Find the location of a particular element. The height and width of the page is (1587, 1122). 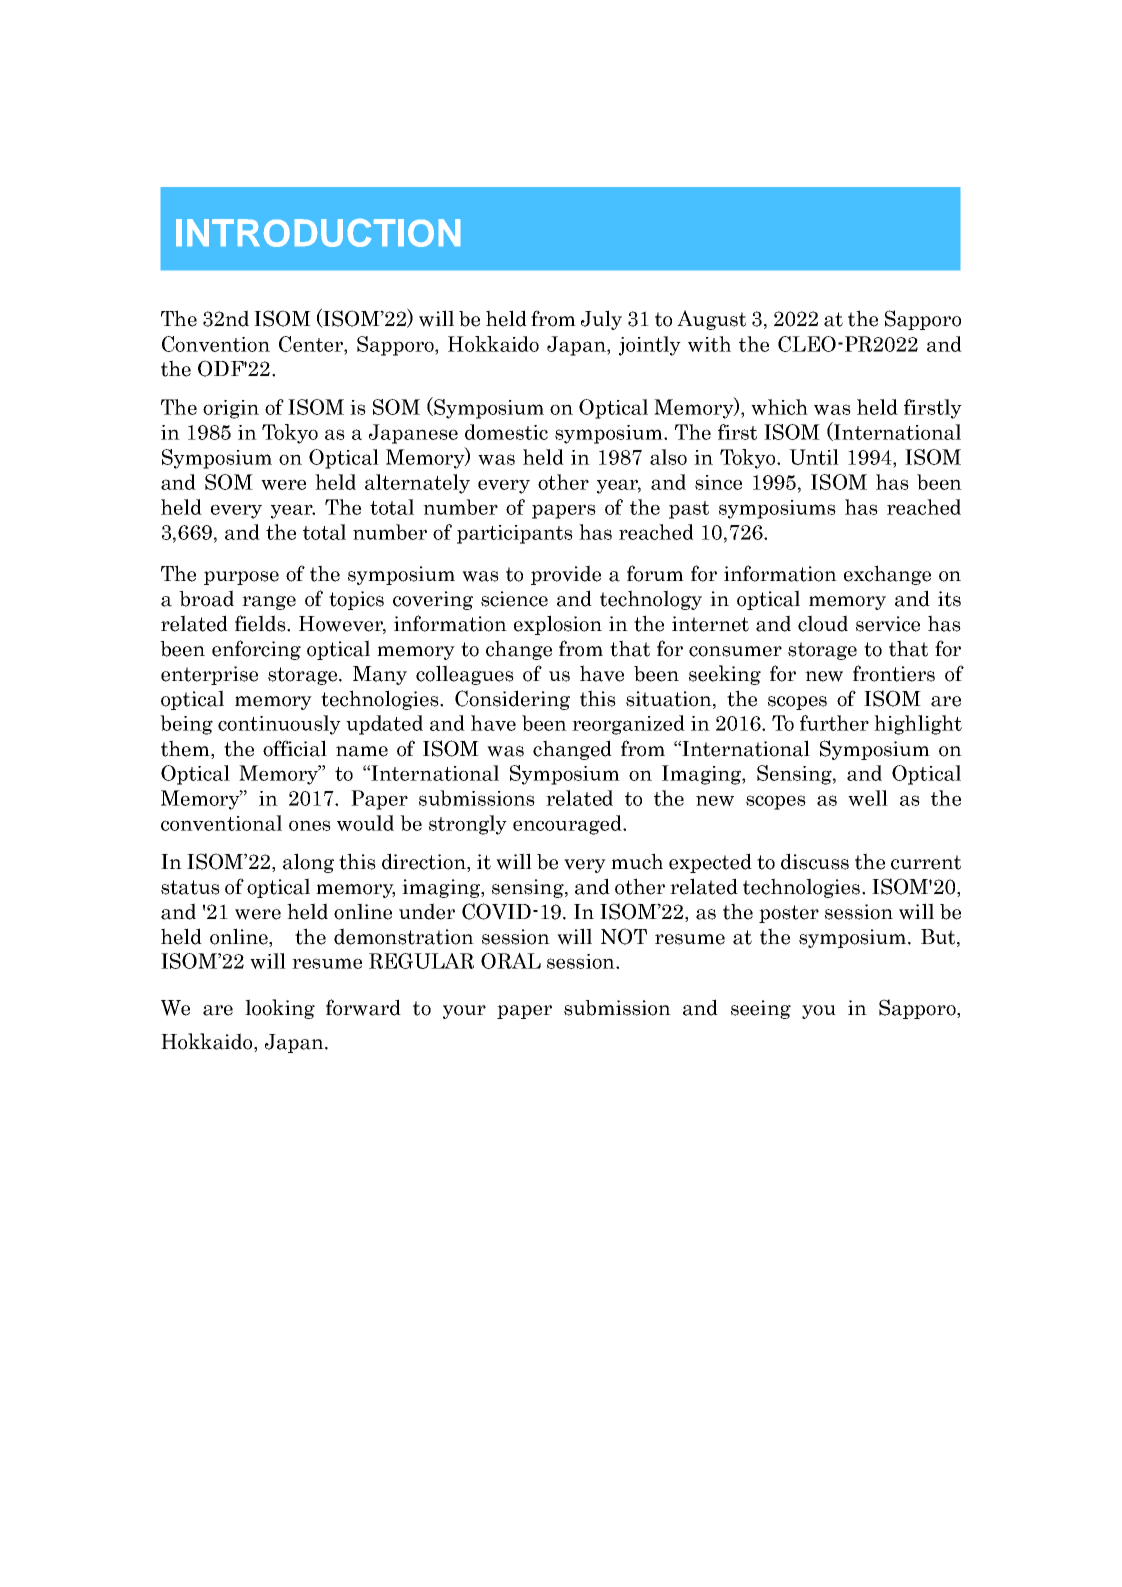

looking is located at coordinates (280, 1009).
